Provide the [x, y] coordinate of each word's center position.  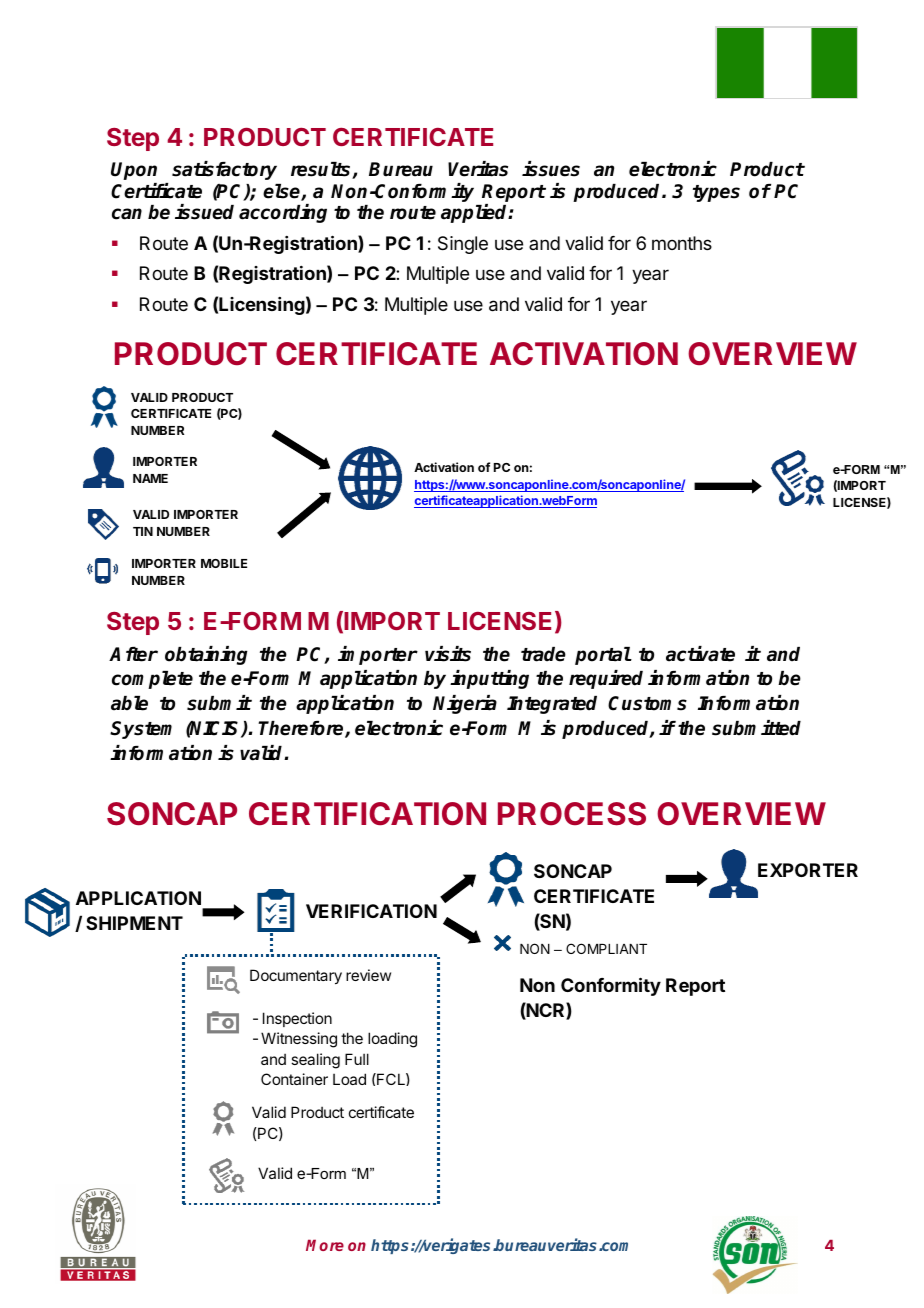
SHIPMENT [134, 923]
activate [700, 654]
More [325, 1245]
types [716, 193]
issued [204, 212]
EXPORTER [808, 870]
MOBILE [224, 563]
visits [448, 654]
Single [463, 245]
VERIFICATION [371, 911]
